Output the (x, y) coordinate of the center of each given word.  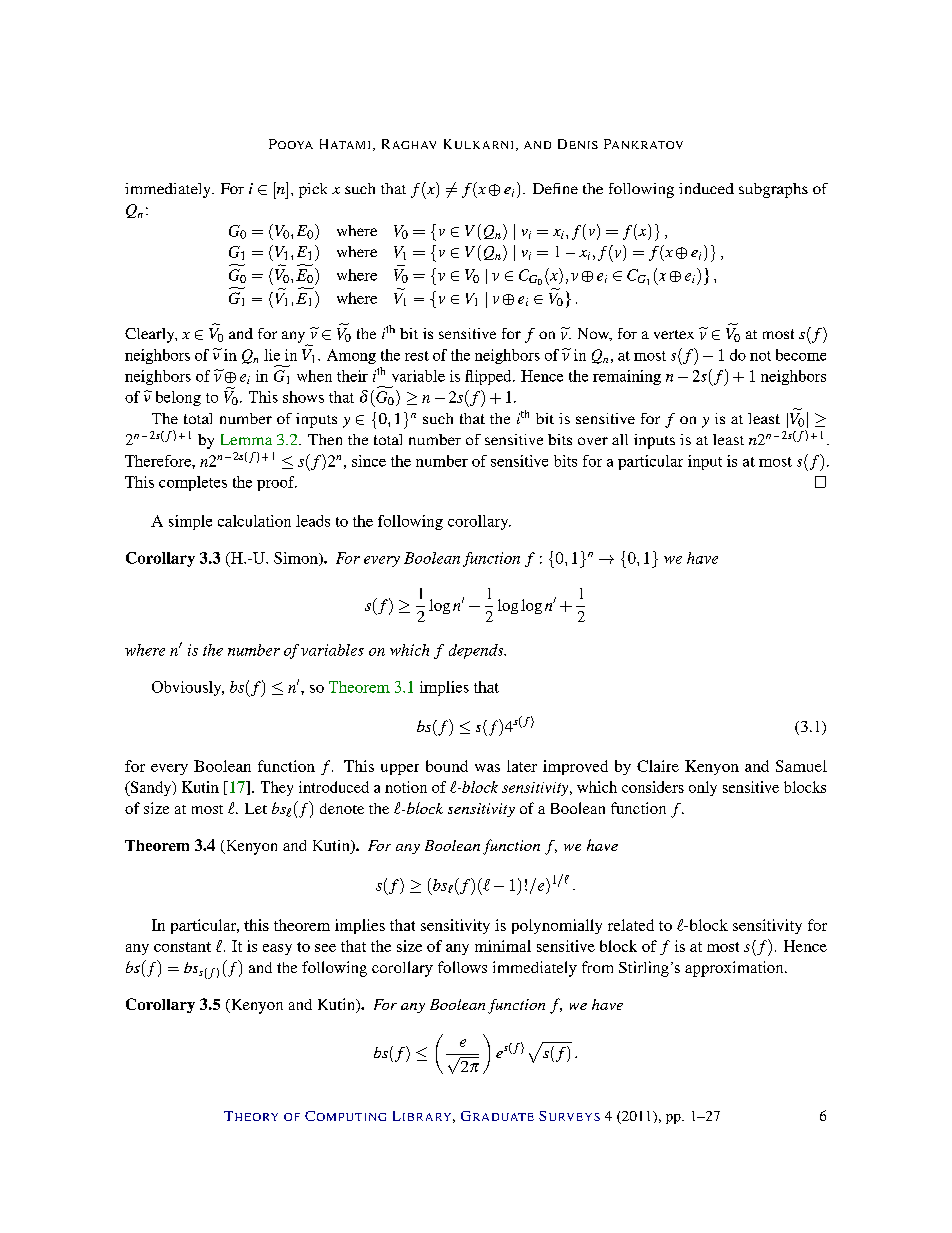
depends (477, 651)
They (277, 788)
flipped (489, 377)
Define (555, 188)
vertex (674, 334)
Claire (658, 766)
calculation (254, 521)
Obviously (188, 688)
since (369, 461)
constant (182, 947)
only (703, 788)
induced (706, 188)
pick (313, 190)
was (487, 768)
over (593, 441)
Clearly (151, 335)
